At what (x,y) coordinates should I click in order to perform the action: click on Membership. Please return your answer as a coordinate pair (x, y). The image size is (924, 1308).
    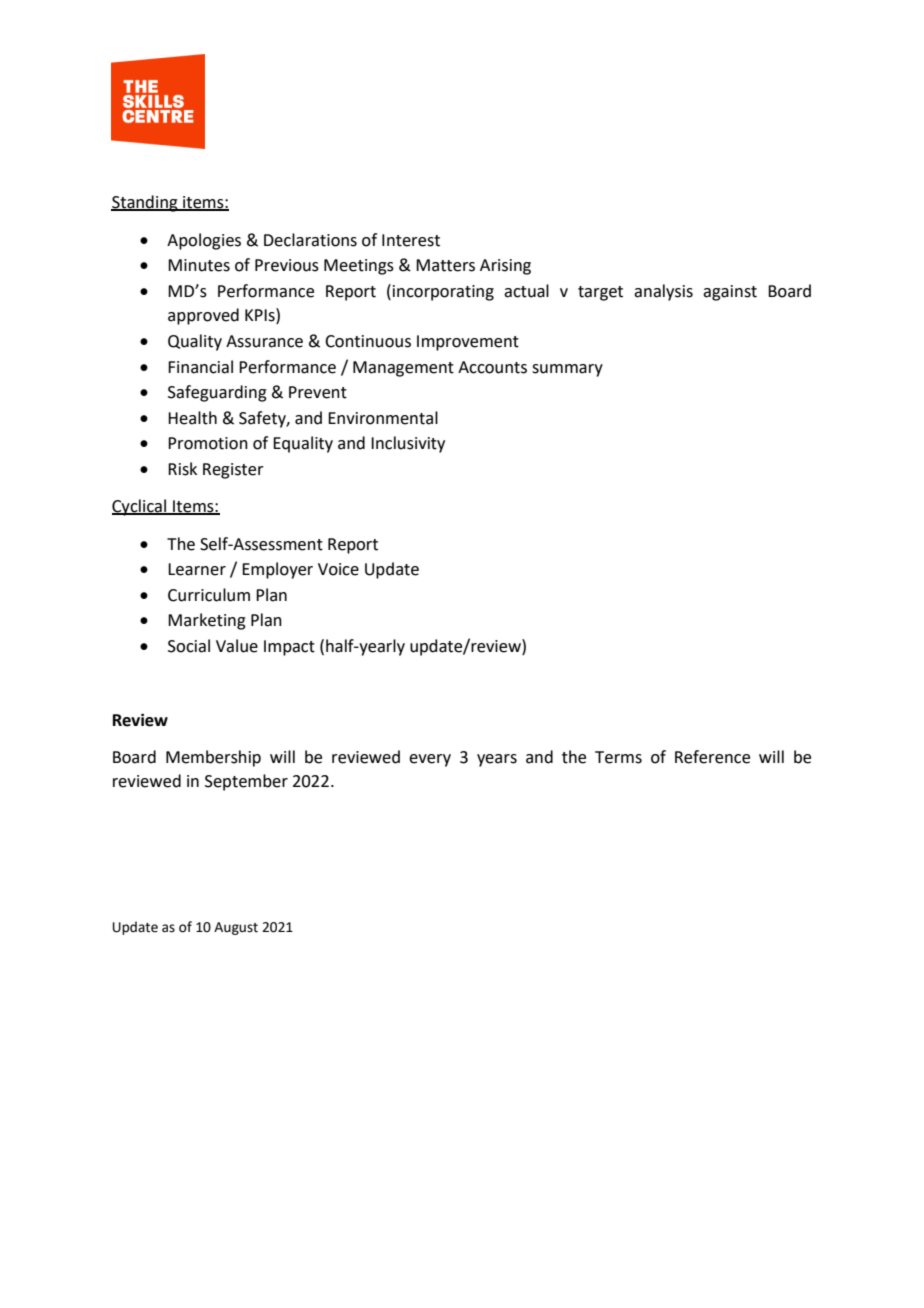
    Looking at the image, I should click on (213, 758).
